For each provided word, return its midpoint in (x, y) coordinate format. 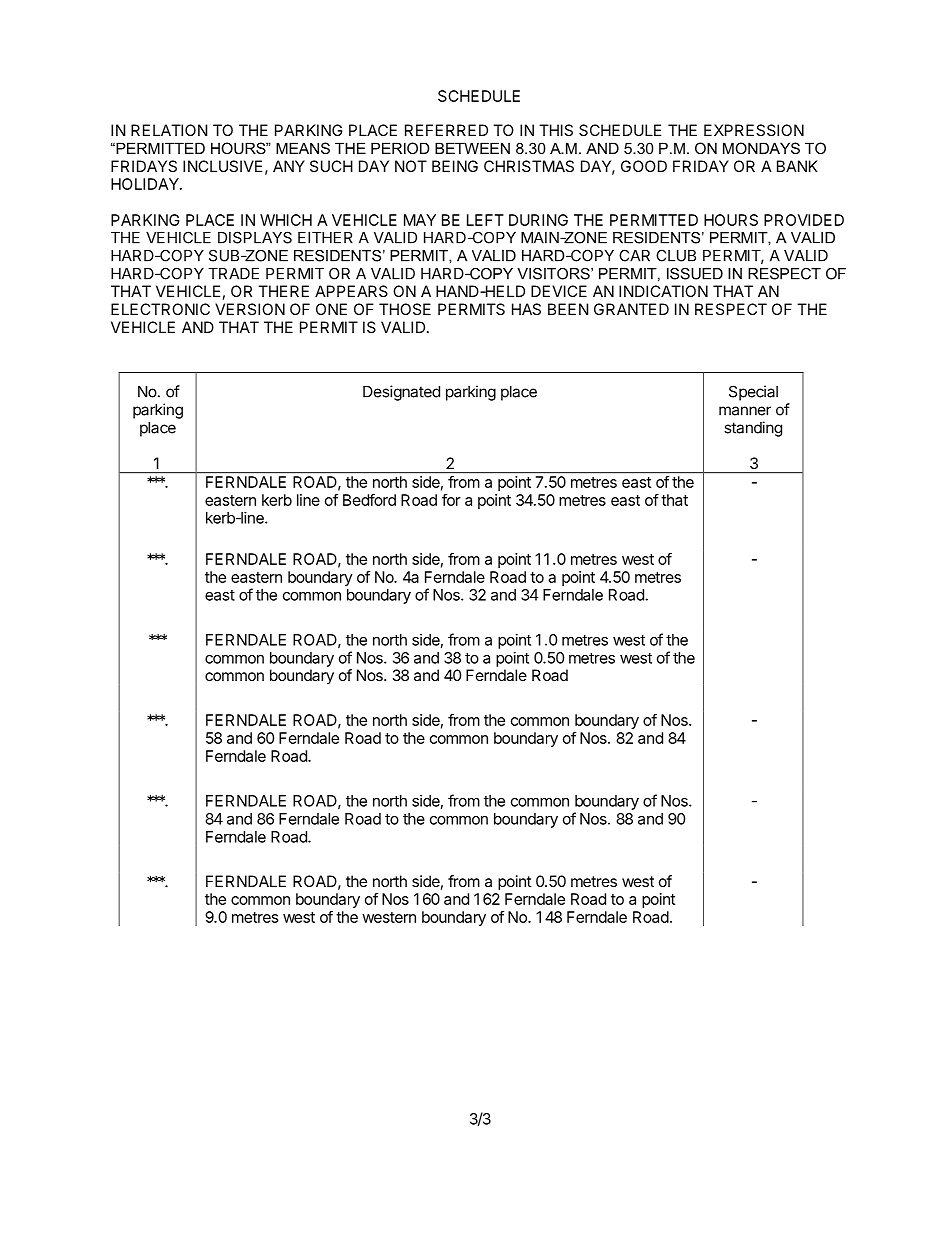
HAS (526, 309)
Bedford (369, 500)
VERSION (250, 309)
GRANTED (631, 309)
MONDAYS (761, 148)
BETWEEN (472, 148)
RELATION (169, 130)
